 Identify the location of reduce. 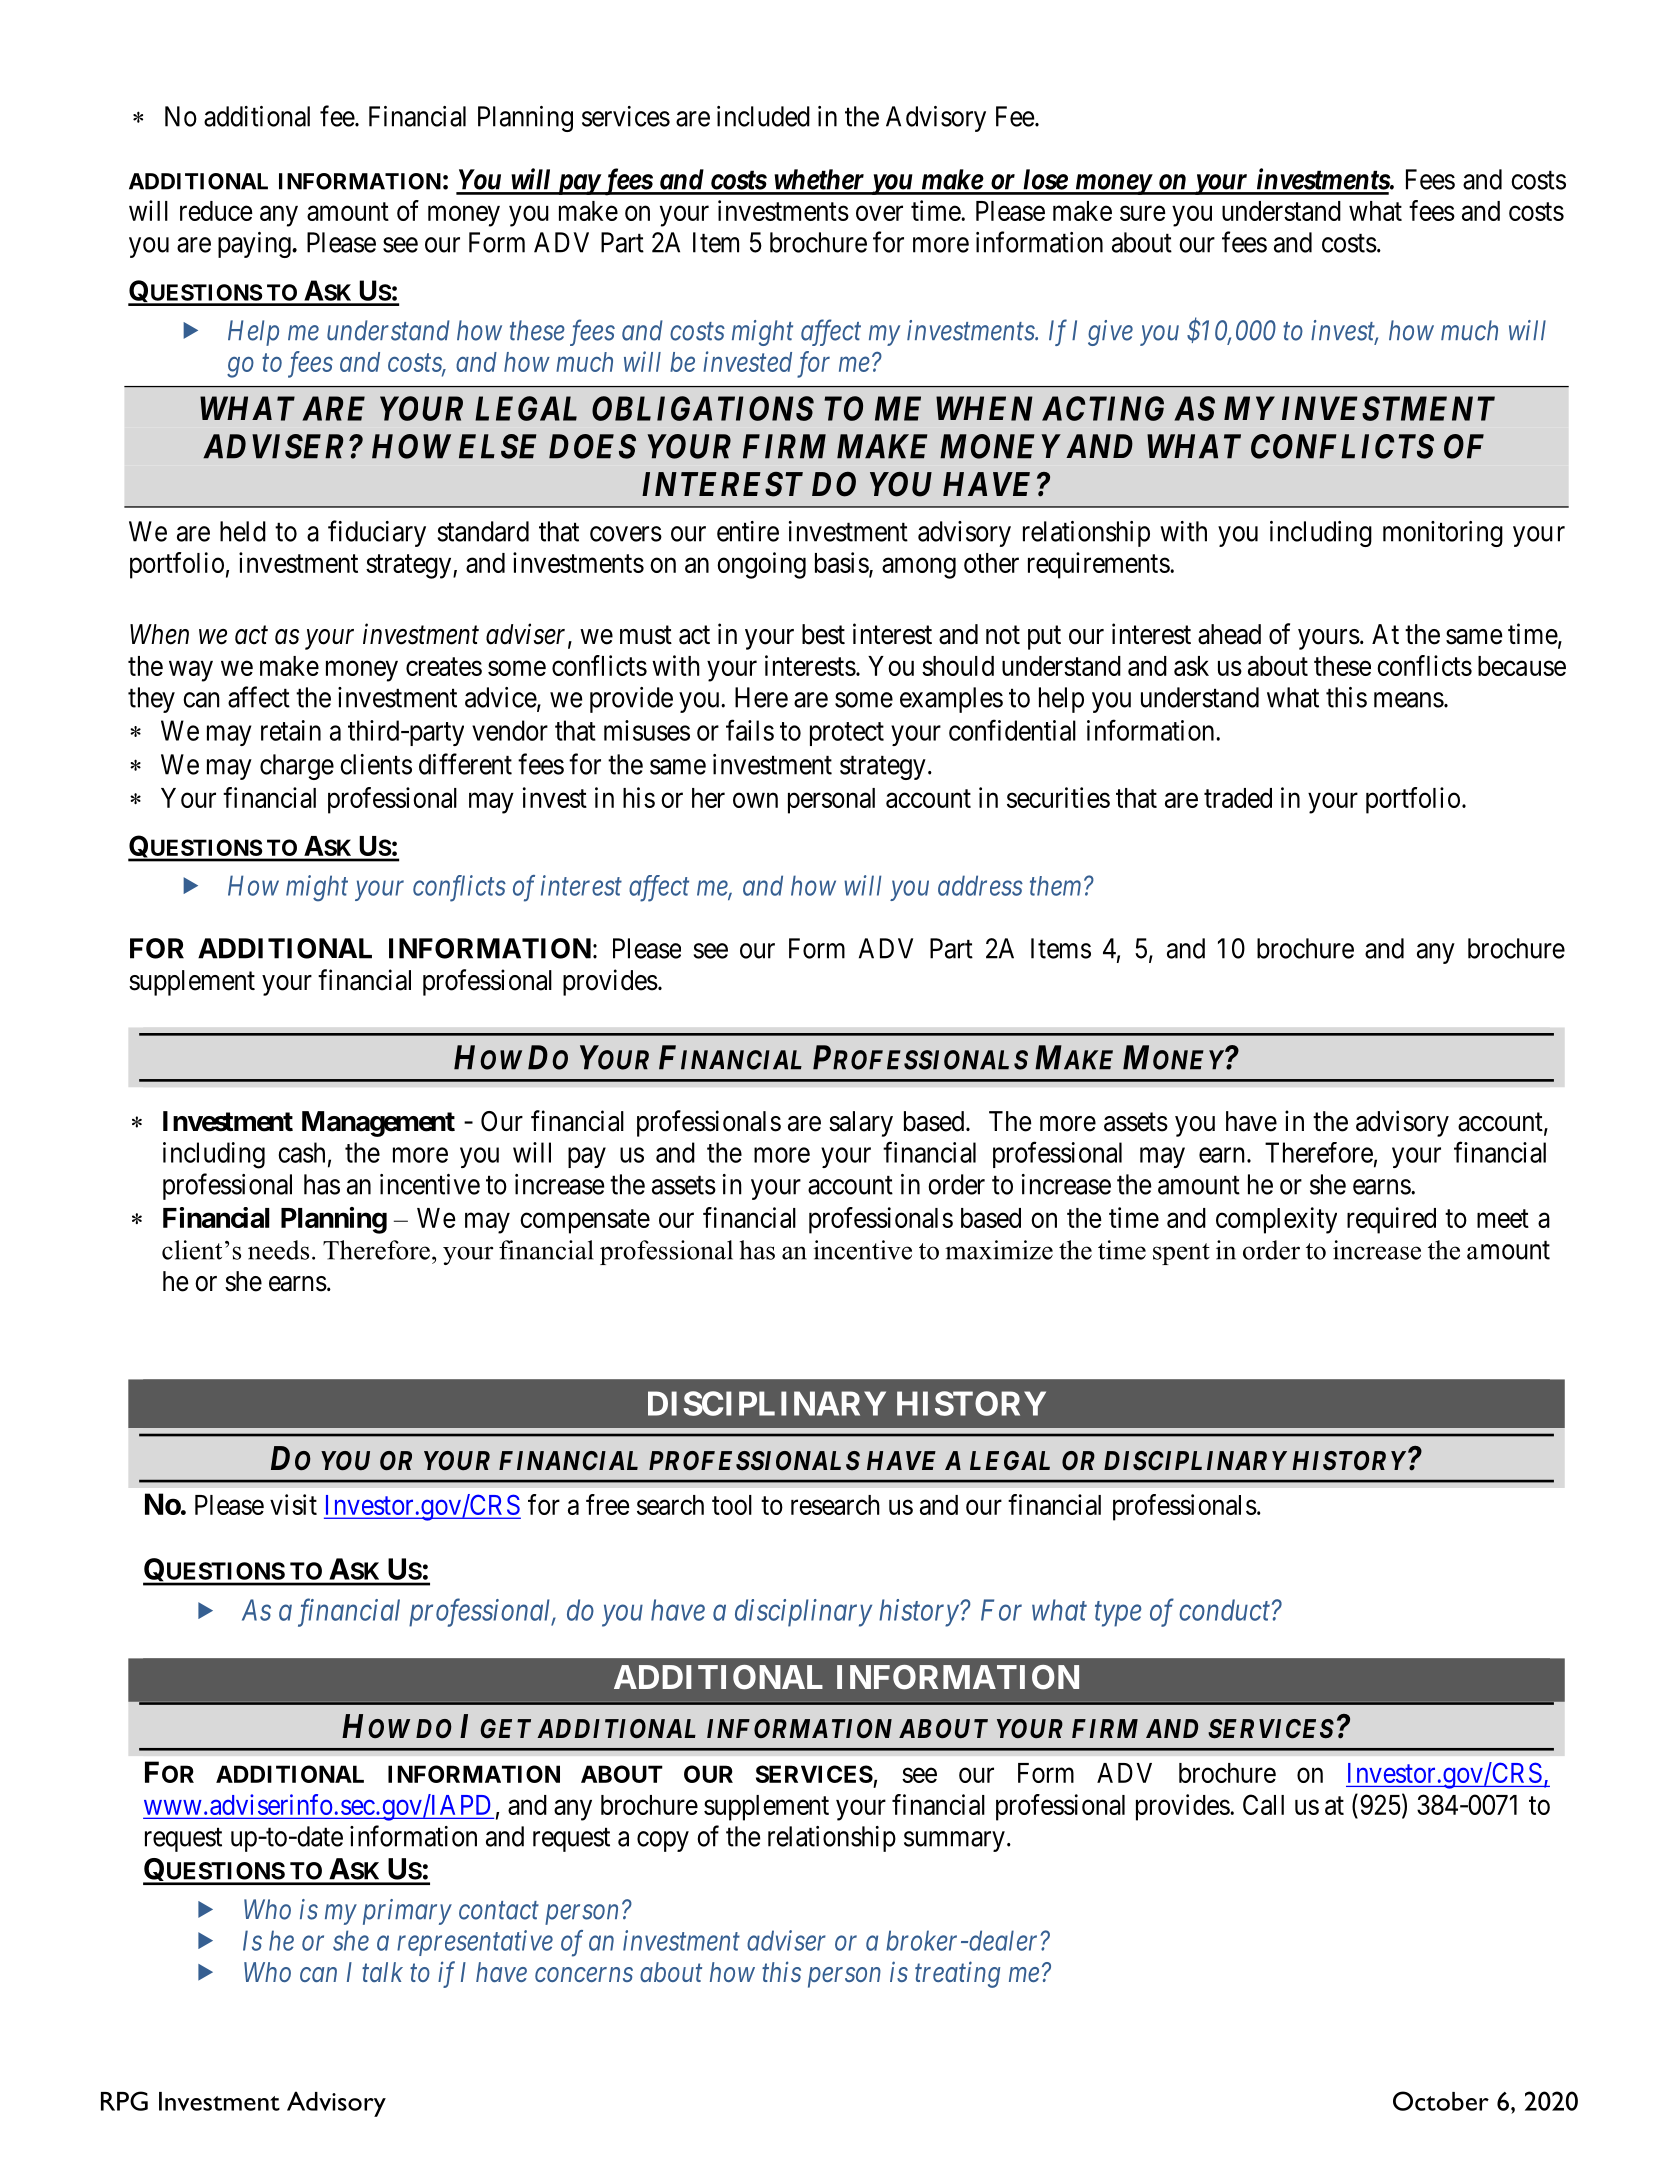
(216, 211).
